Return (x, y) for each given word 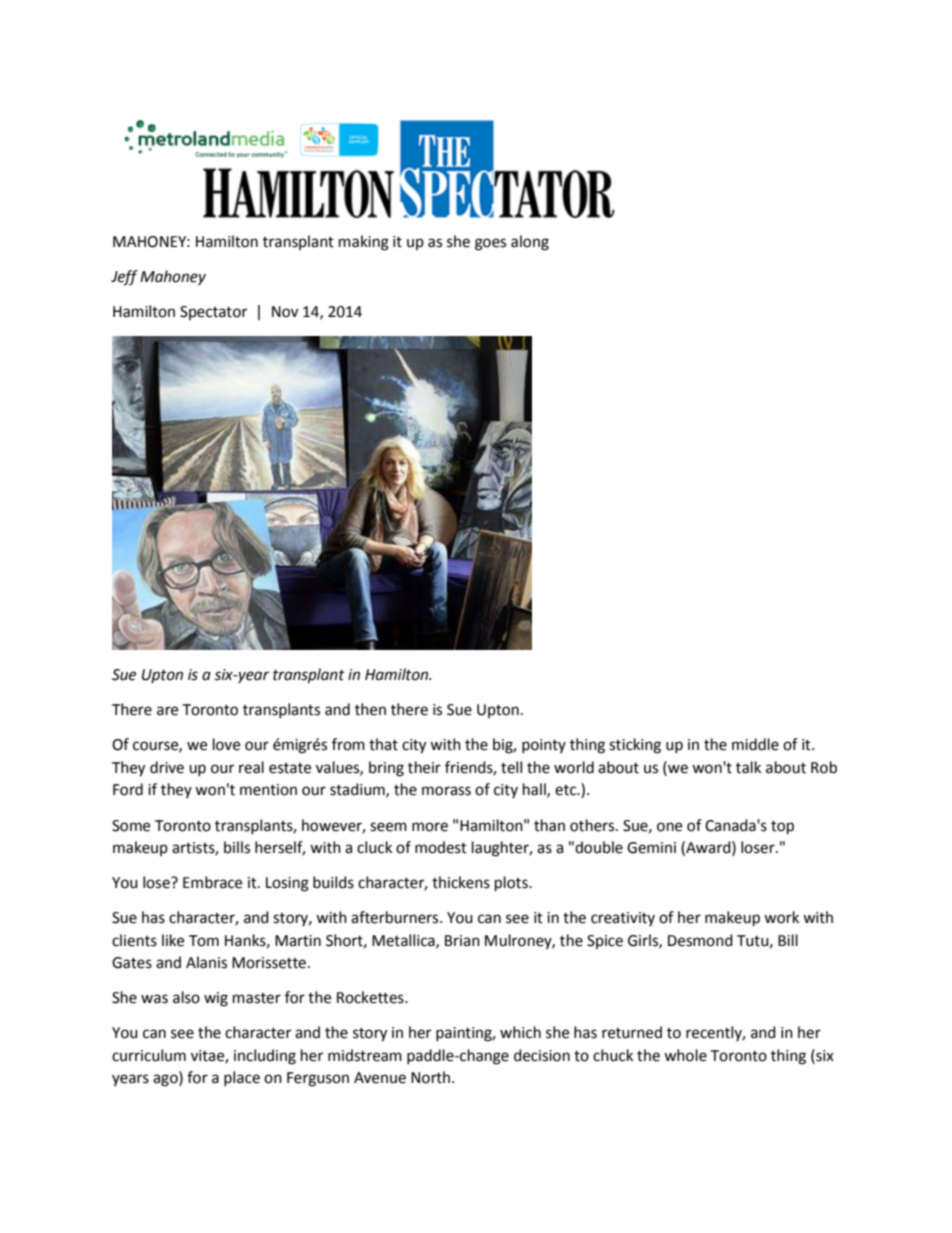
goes (490, 244)
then (370, 709)
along (530, 243)
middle (755, 744)
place (242, 1078)
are (167, 711)
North (432, 1077)
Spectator (213, 313)
